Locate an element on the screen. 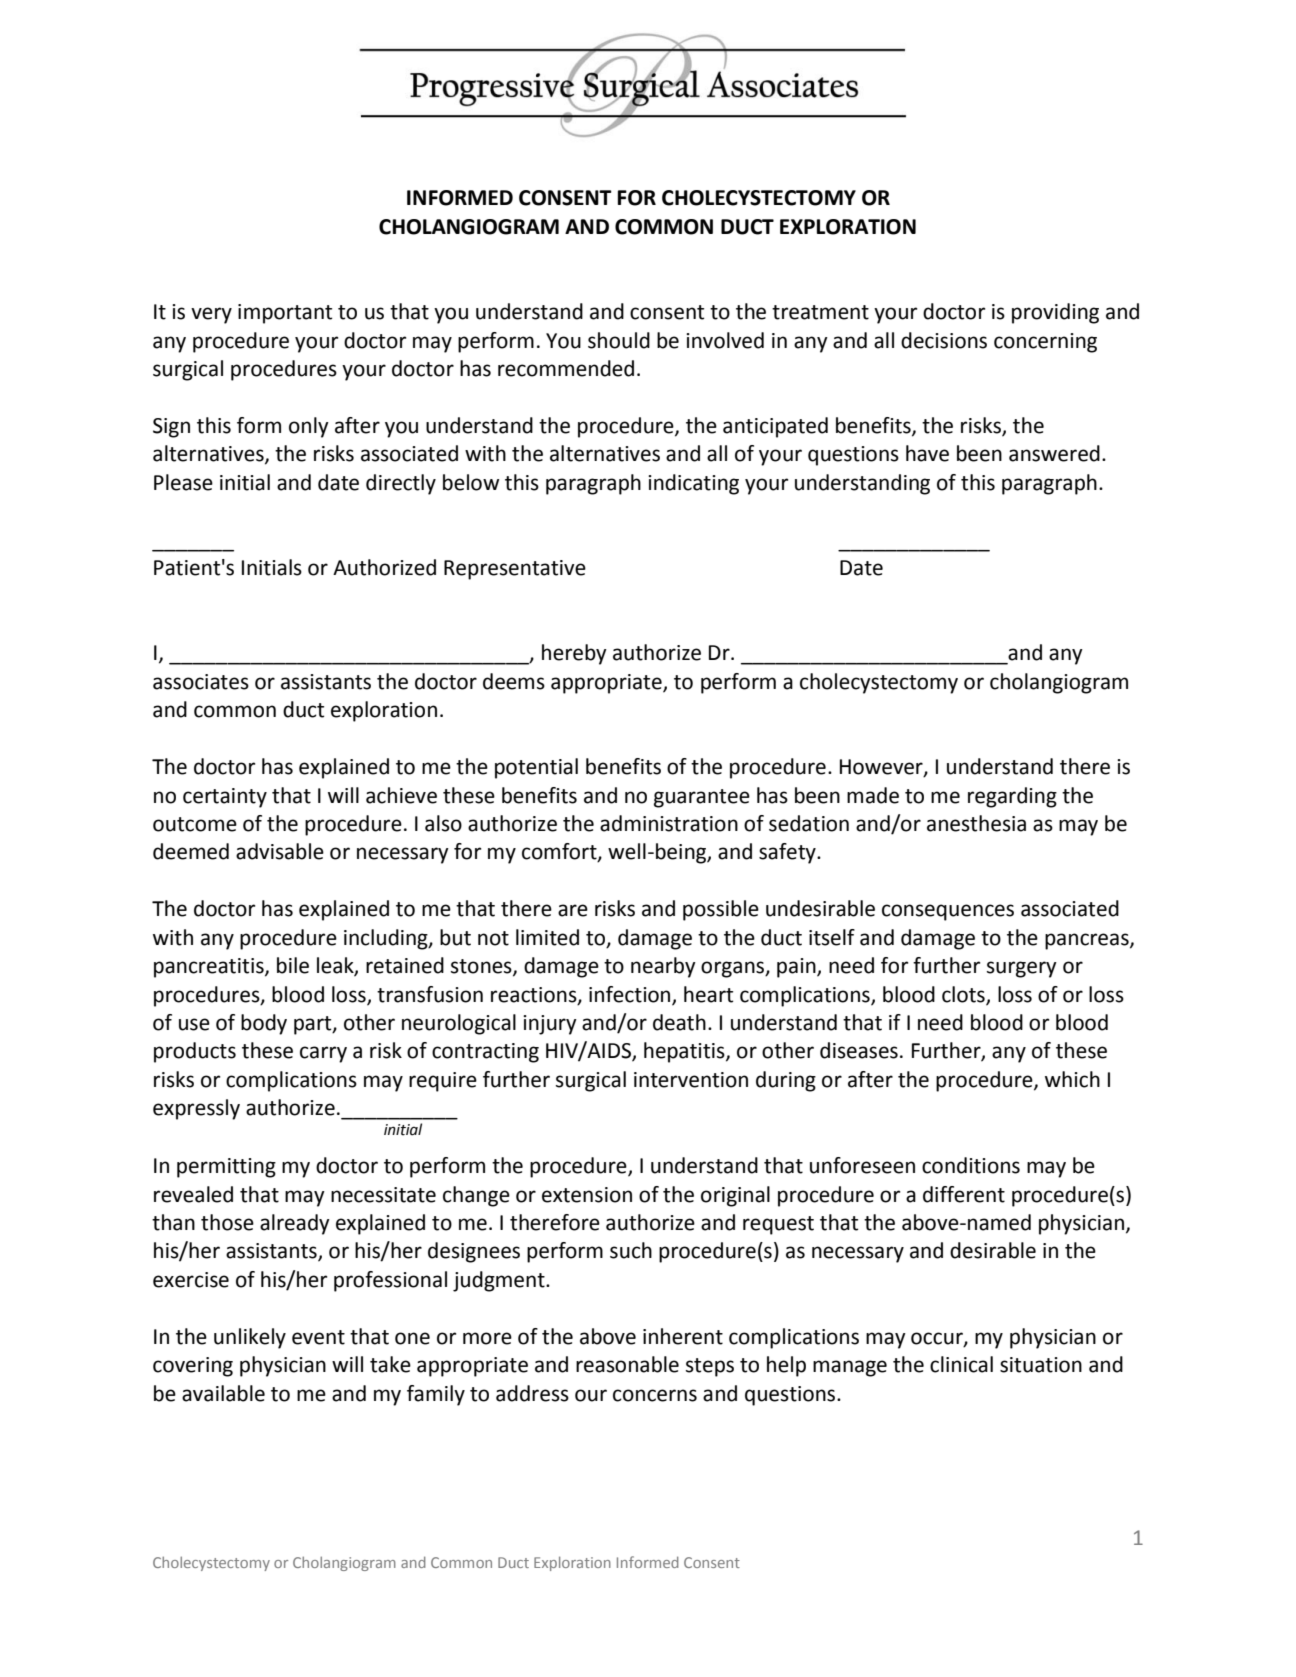 The image size is (1296, 1677). unlikely is located at coordinates (250, 1338).
